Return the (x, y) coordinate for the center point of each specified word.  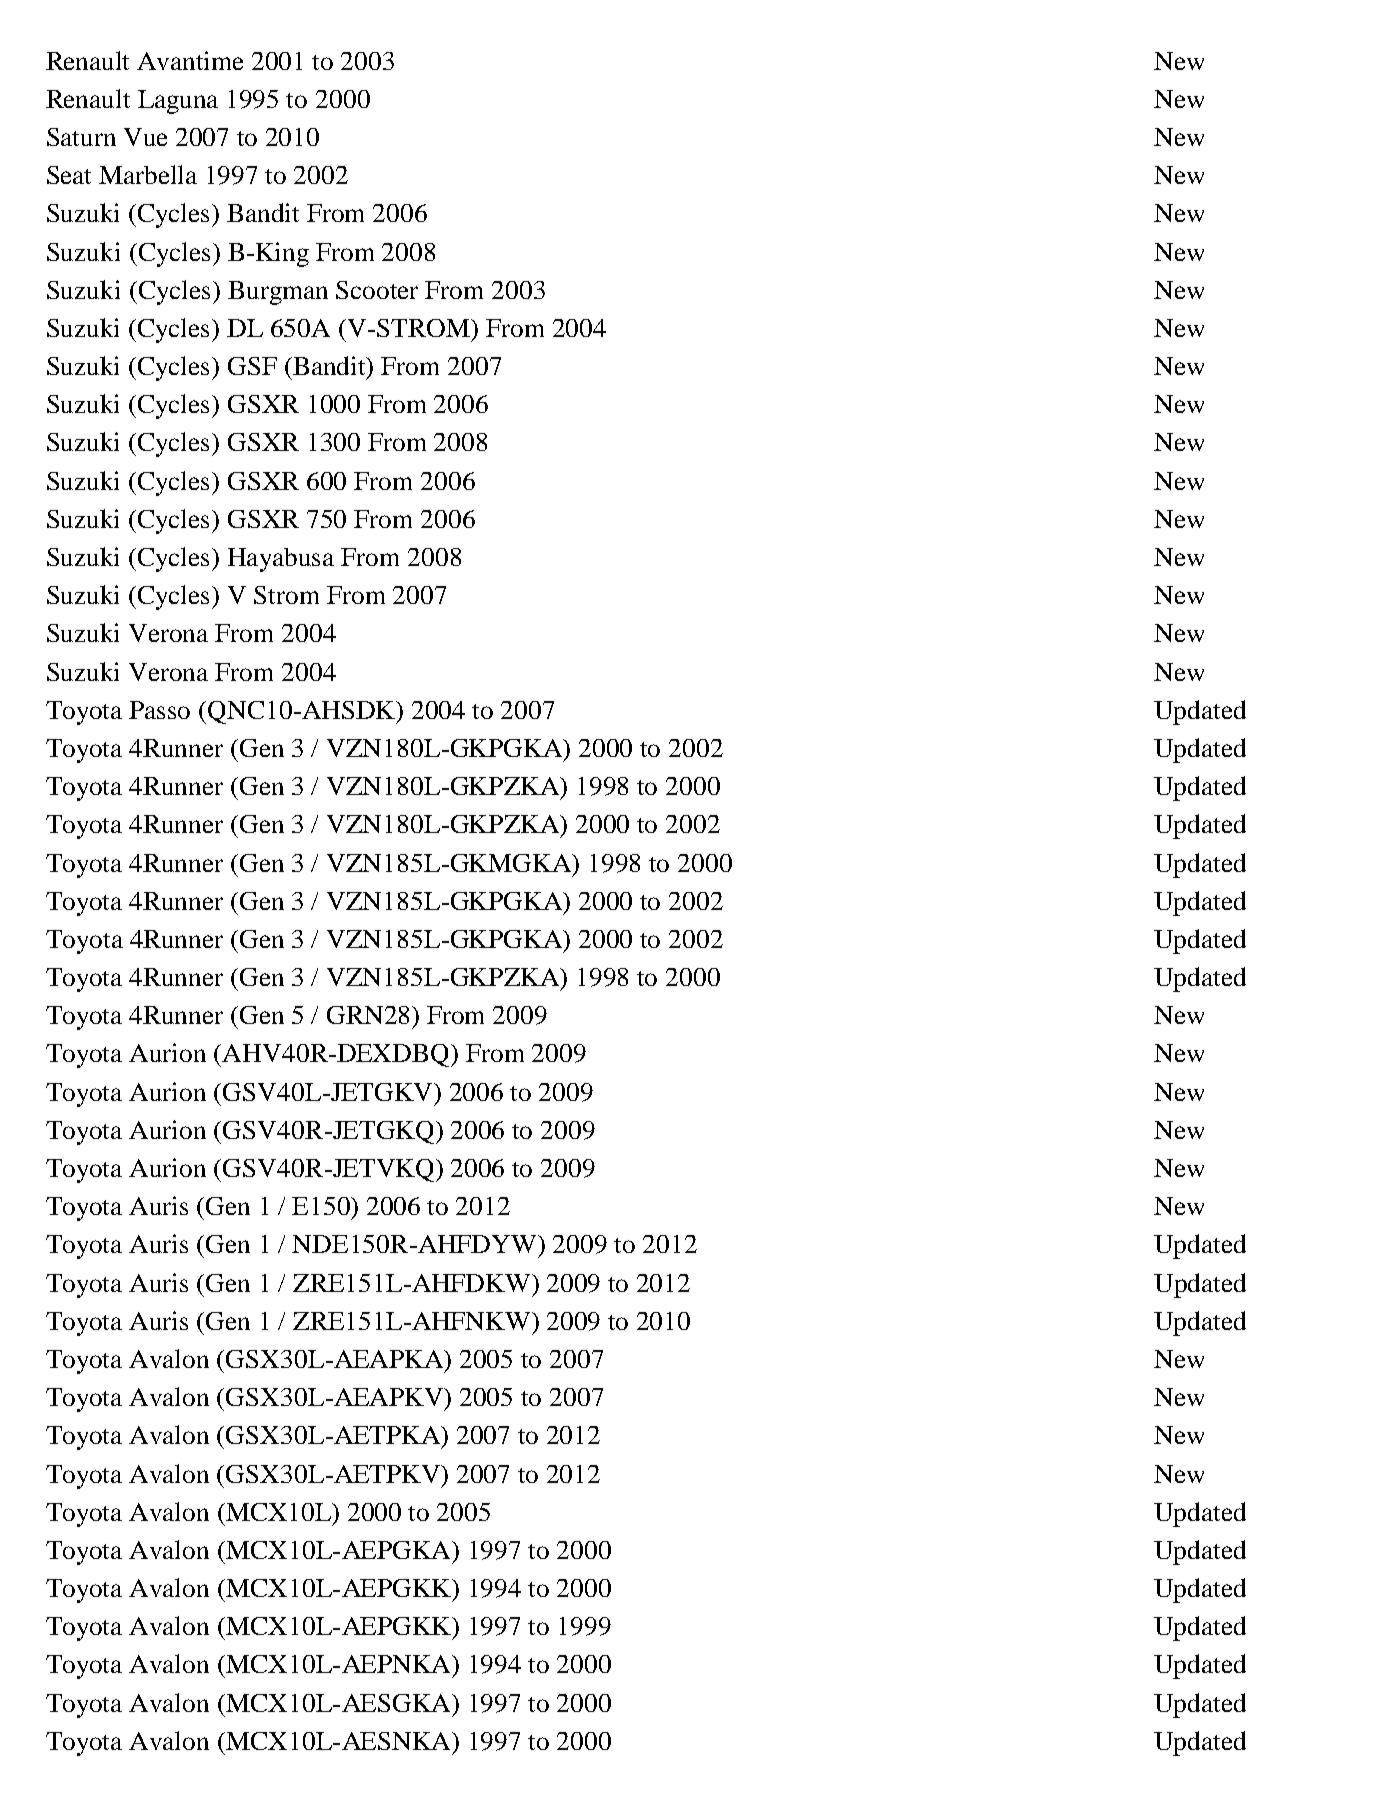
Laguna (178, 102)
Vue (145, 137)
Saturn (81, 137)
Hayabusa (281, 560)
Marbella (148, 174)
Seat (69, 175)
